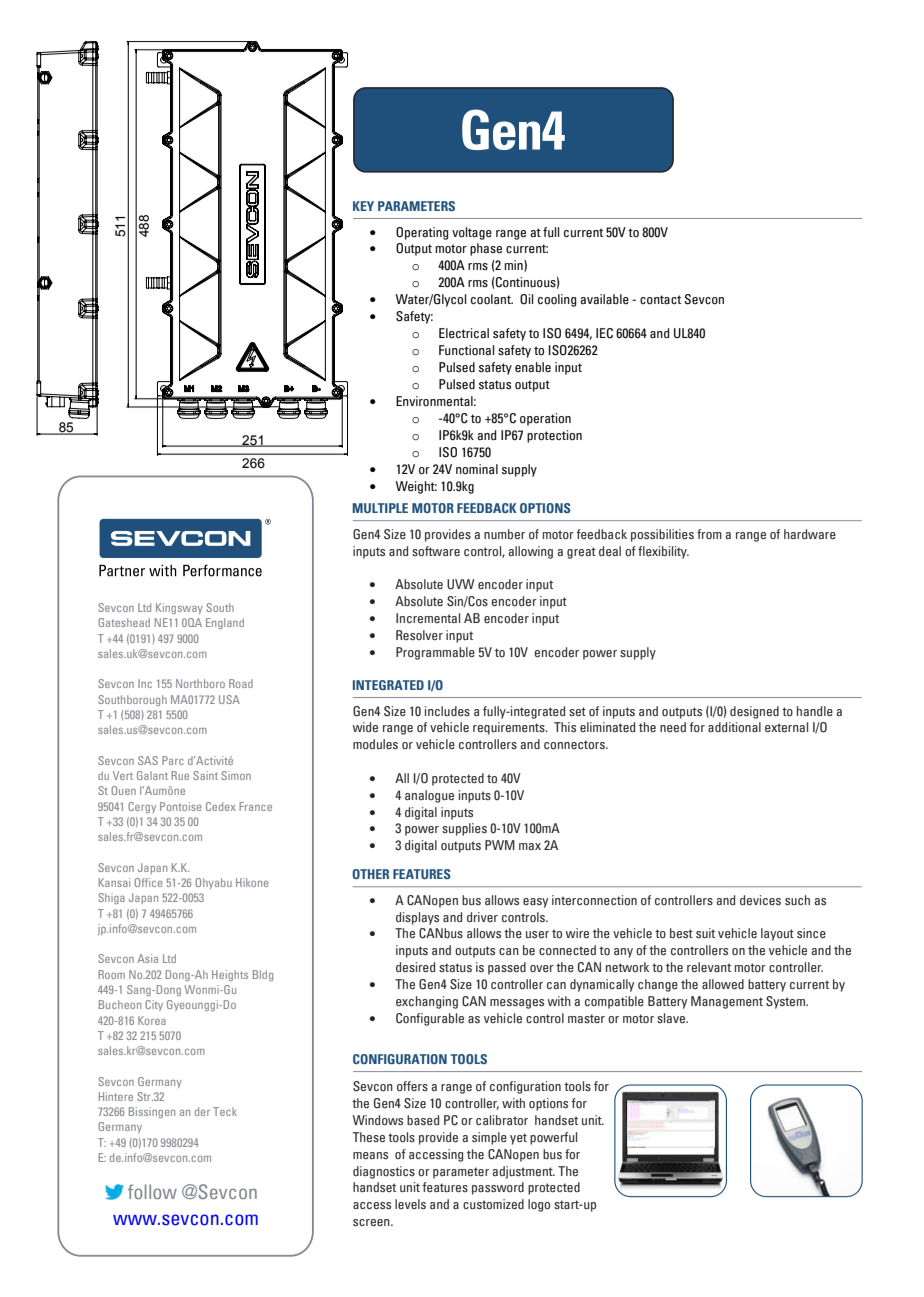 The image size is (924, 1297). I want to click on follow, so click(152, 1191).
